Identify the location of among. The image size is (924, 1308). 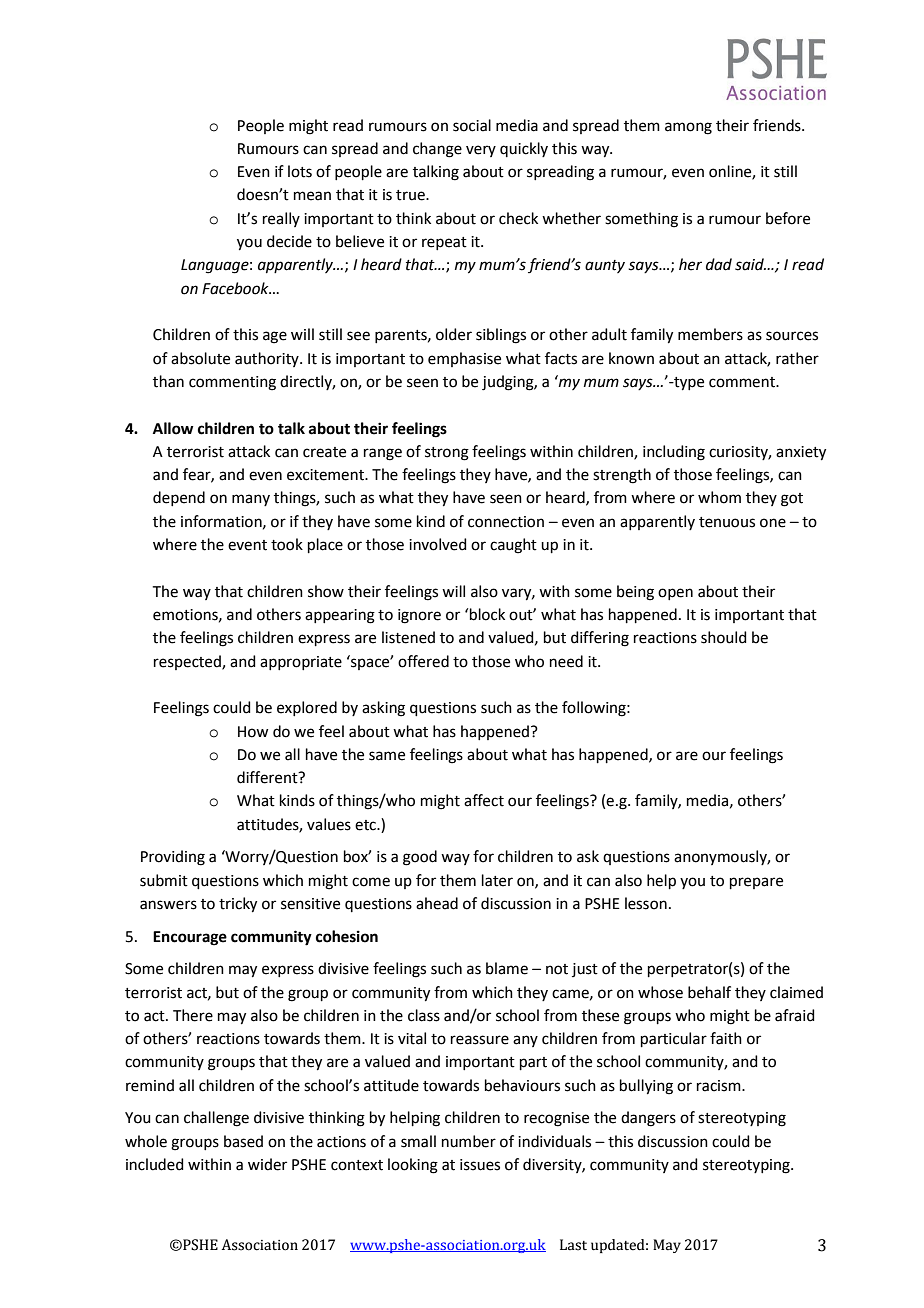
(688, 128).
